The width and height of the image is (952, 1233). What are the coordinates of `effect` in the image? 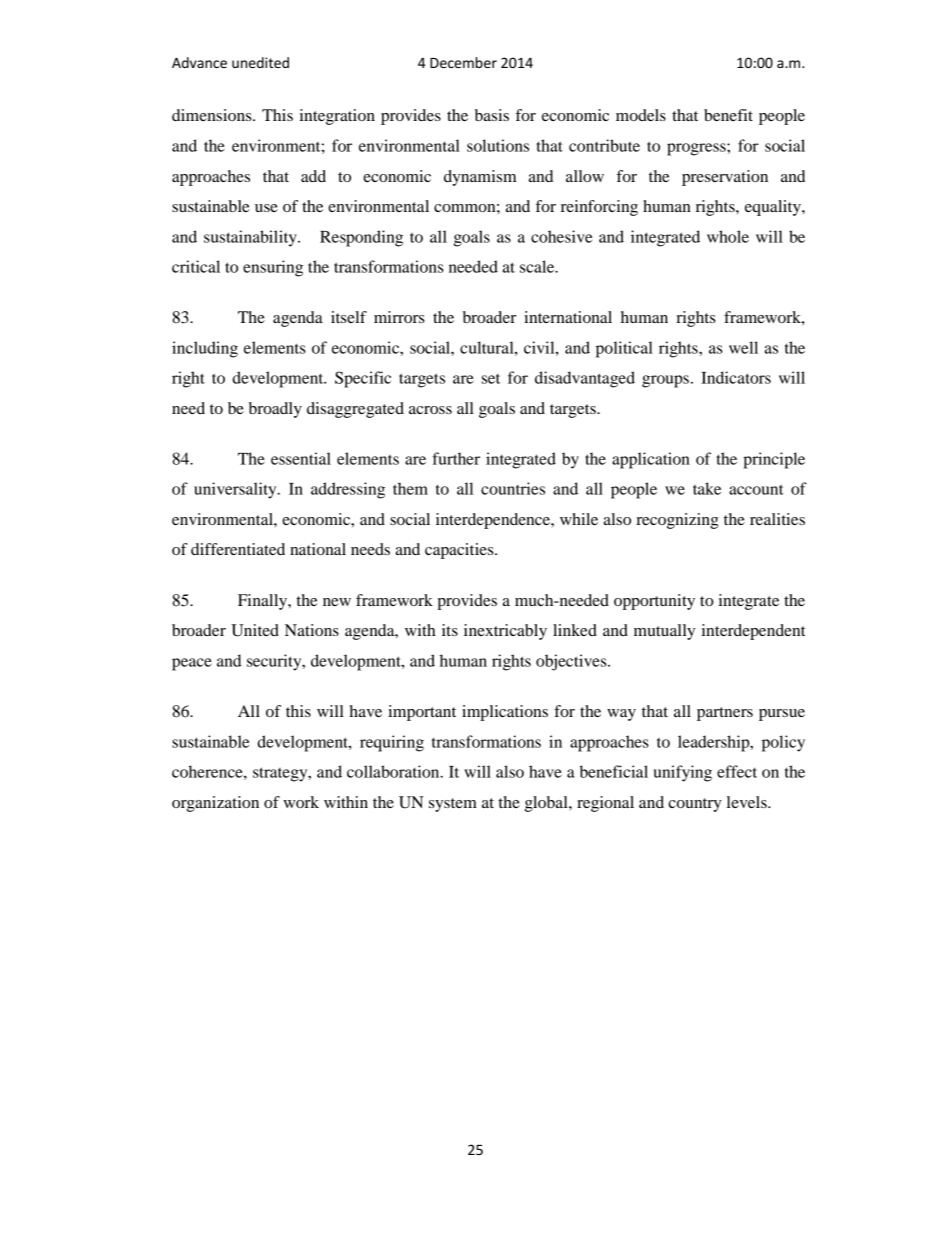 It's located at (737, 771).
